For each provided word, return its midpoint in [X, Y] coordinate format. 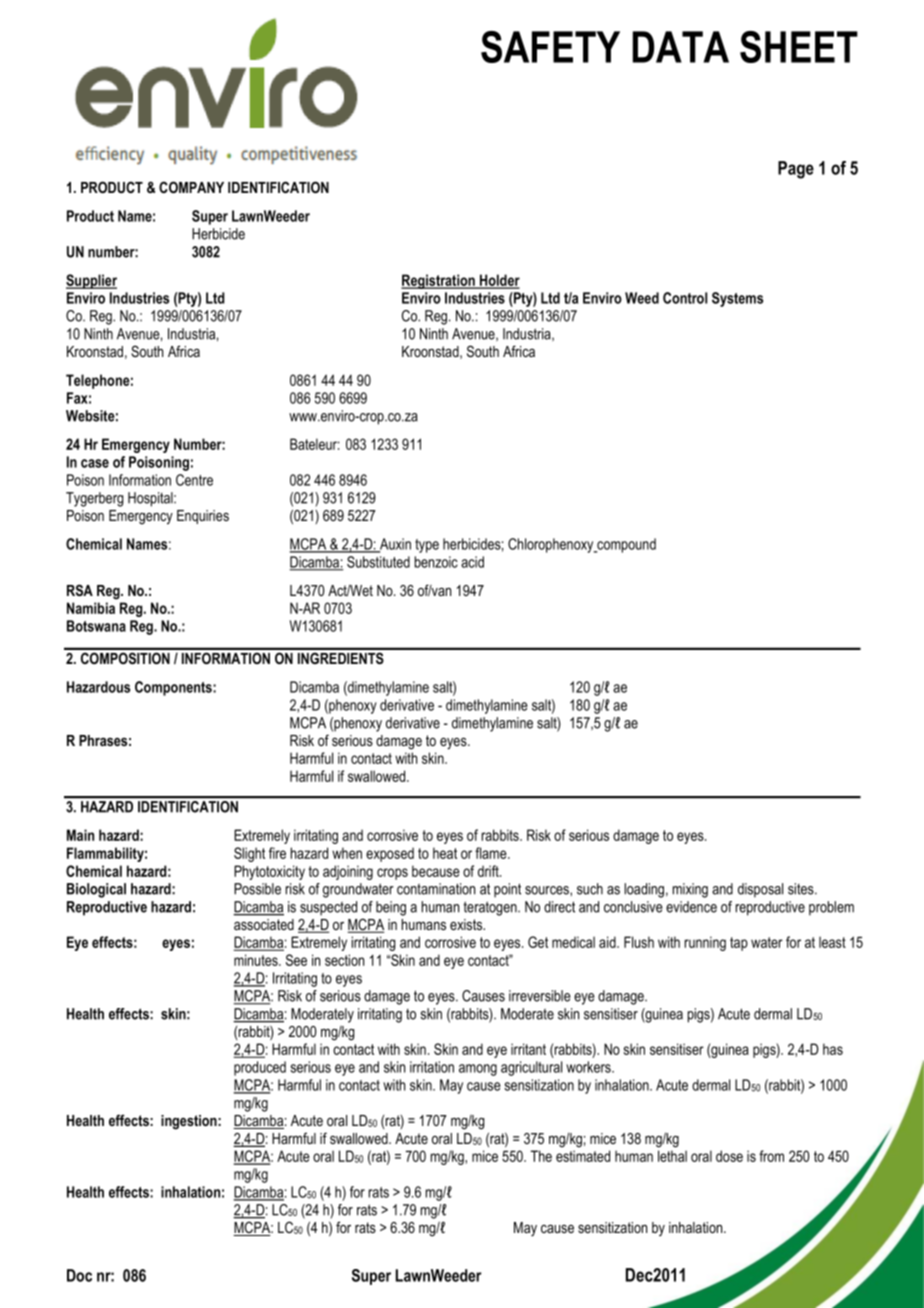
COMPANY [191, 187]
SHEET [799, 47]
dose [729, 1156]
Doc [79, 1275]
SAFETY [550, 47]
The [541, 1156]
